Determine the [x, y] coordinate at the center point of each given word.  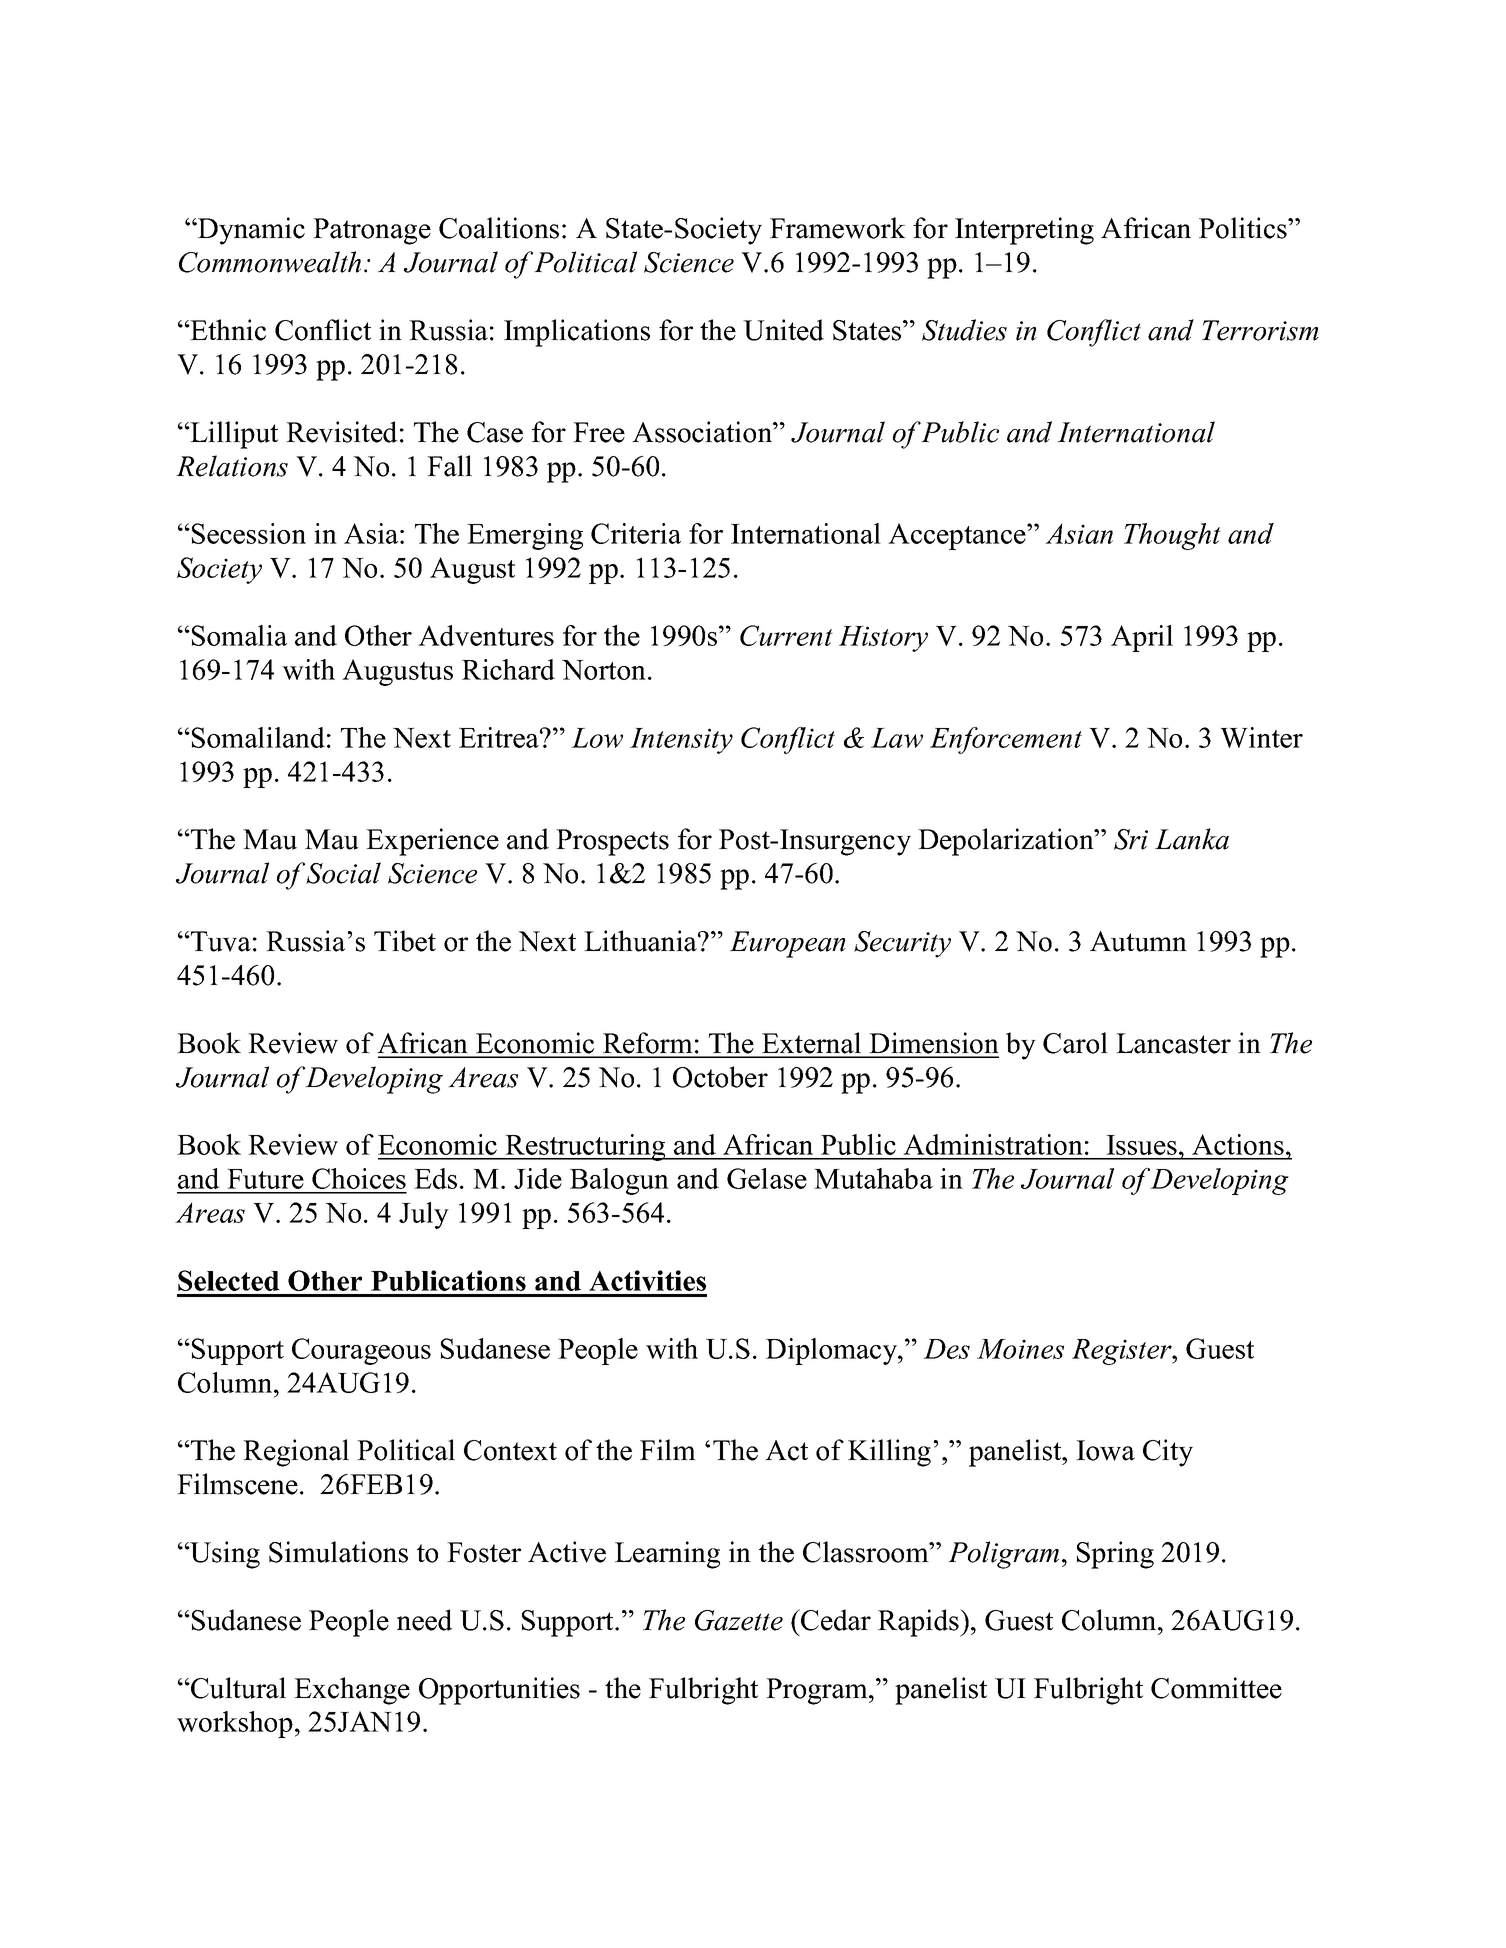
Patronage [372, 231]
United [783, 330]
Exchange [352, 1691]
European [788, 944]
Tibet [405, 941]
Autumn [1138, 941]
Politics [1244, 228]
